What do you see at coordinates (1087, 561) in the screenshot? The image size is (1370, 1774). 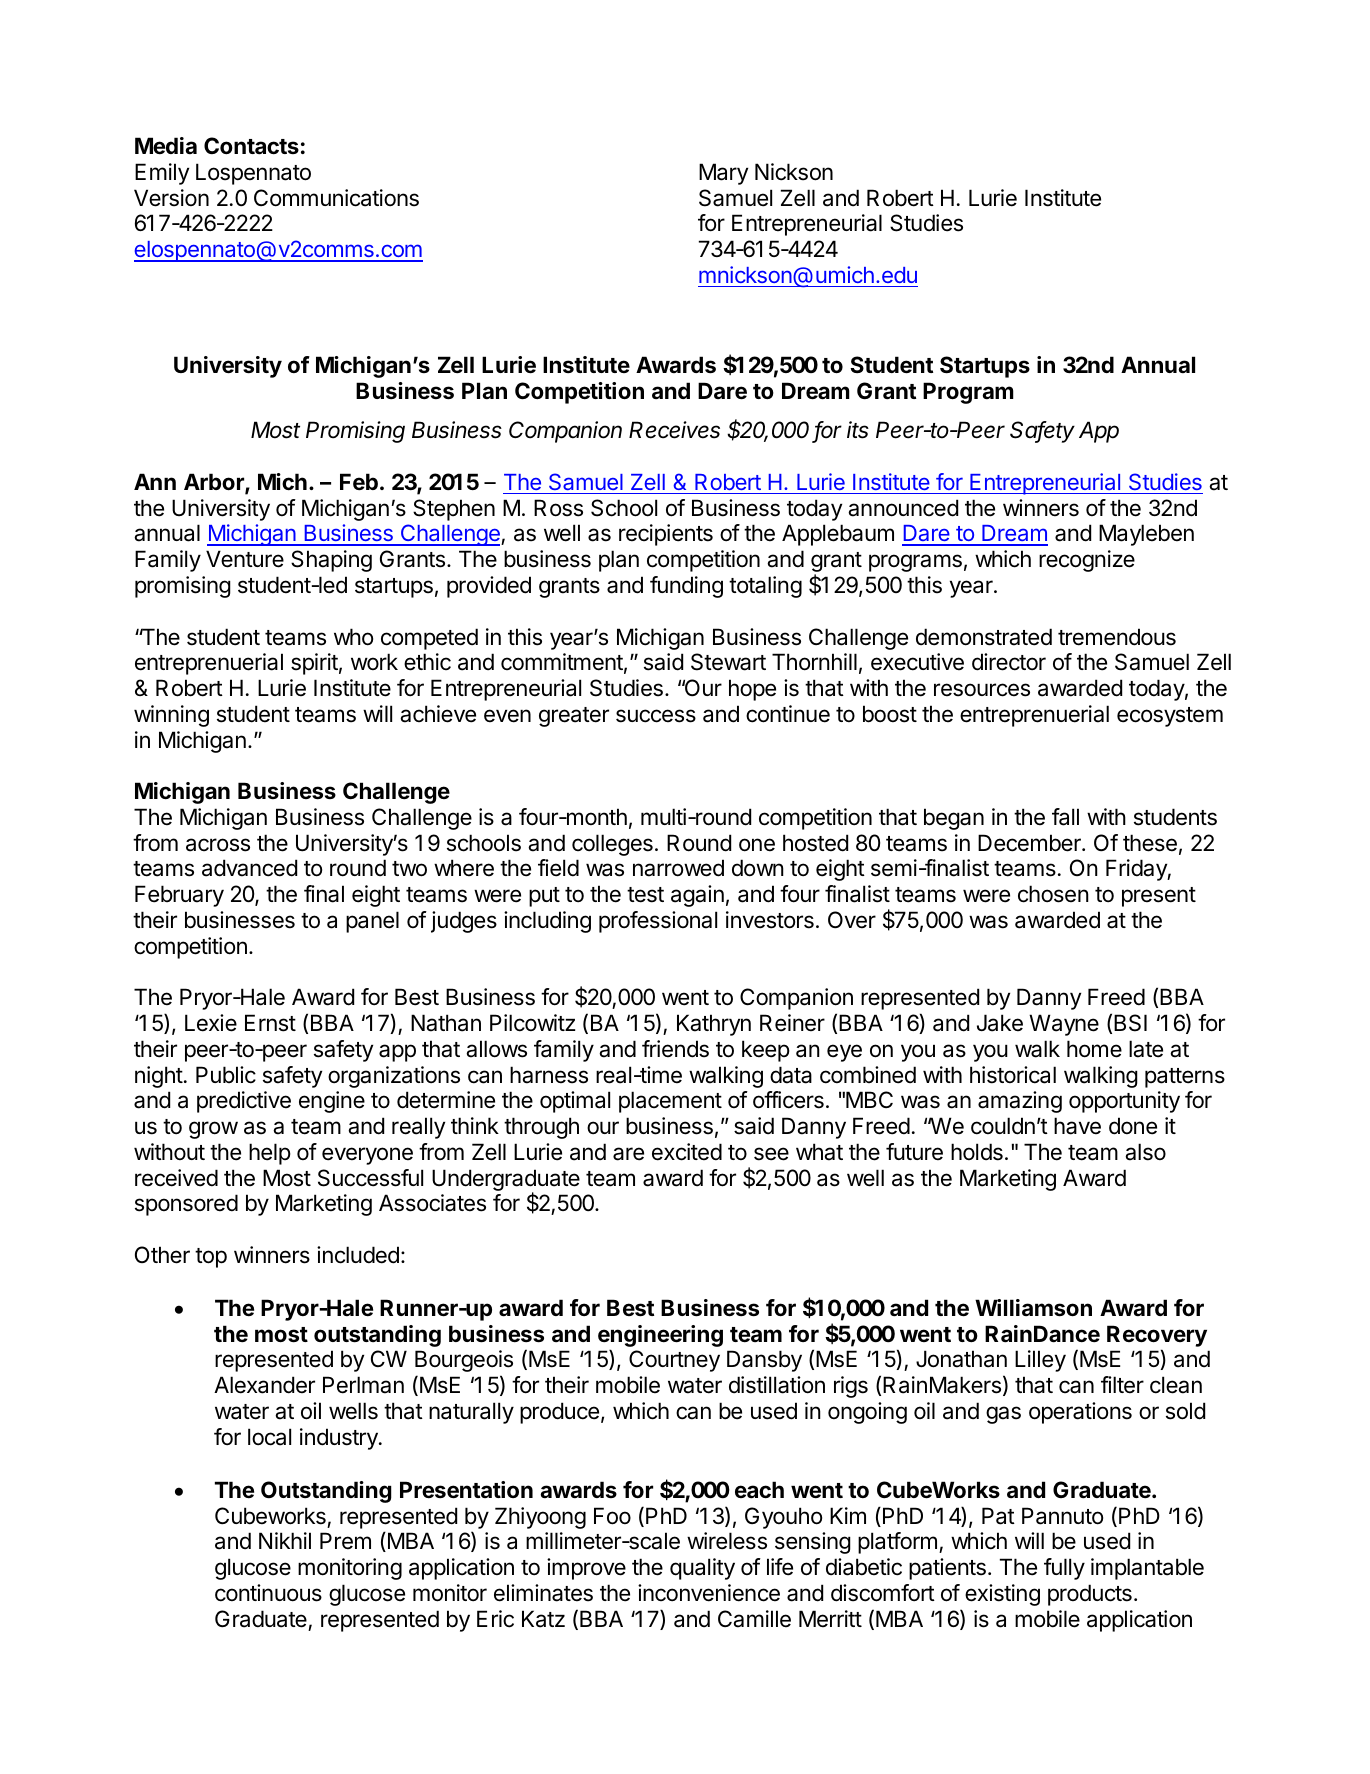 I see `recognize` at bounding box center [1087, 561].
